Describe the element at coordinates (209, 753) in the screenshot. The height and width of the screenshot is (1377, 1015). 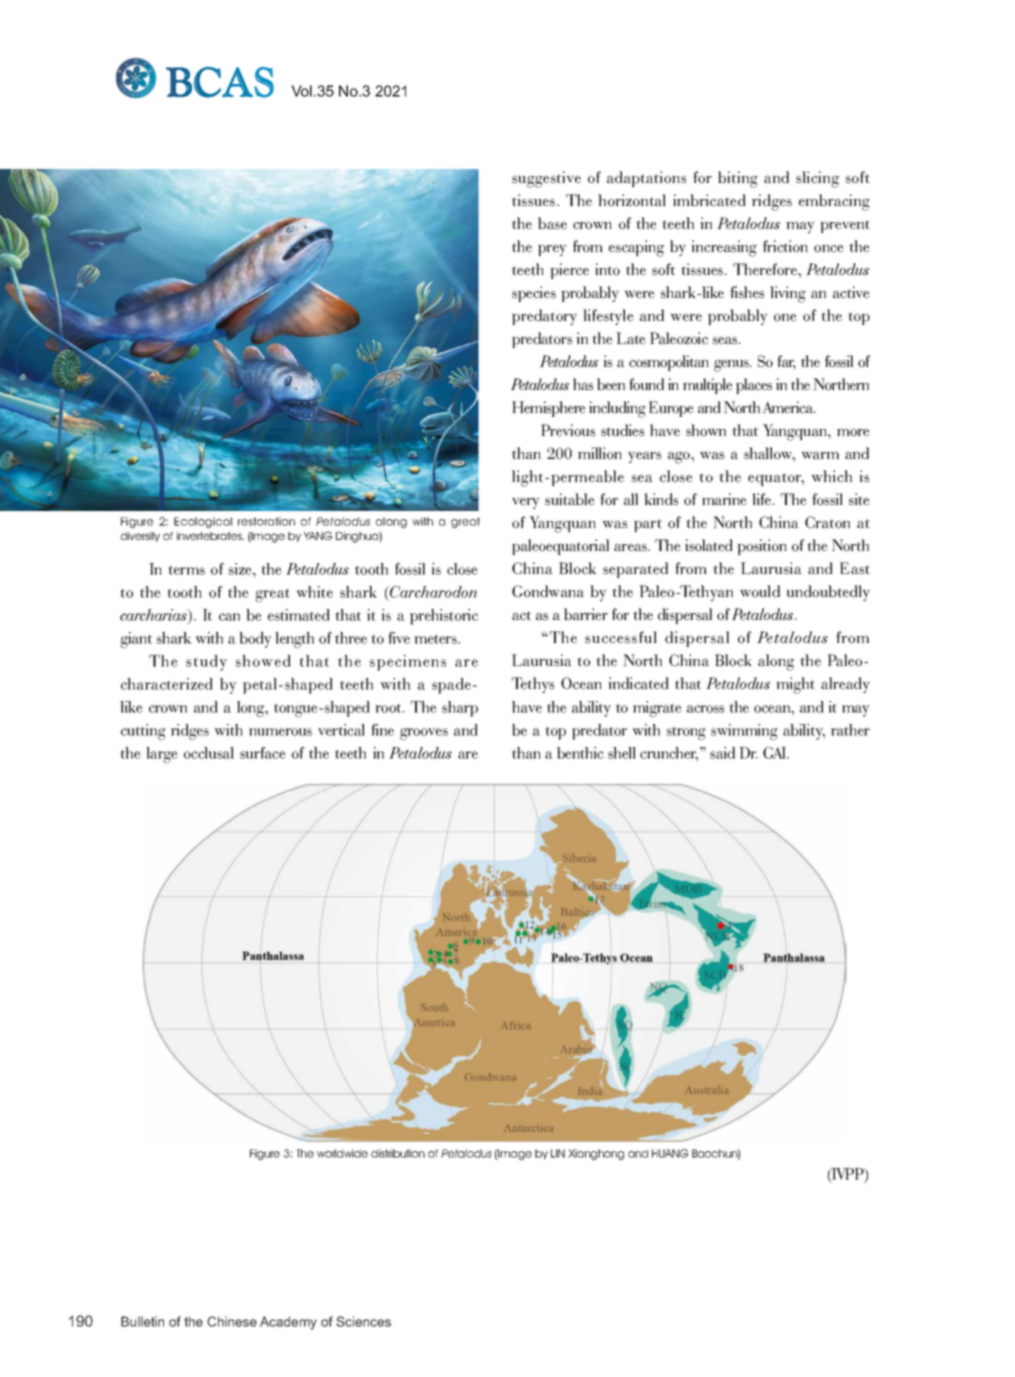
I see `occlusal` at that location.
